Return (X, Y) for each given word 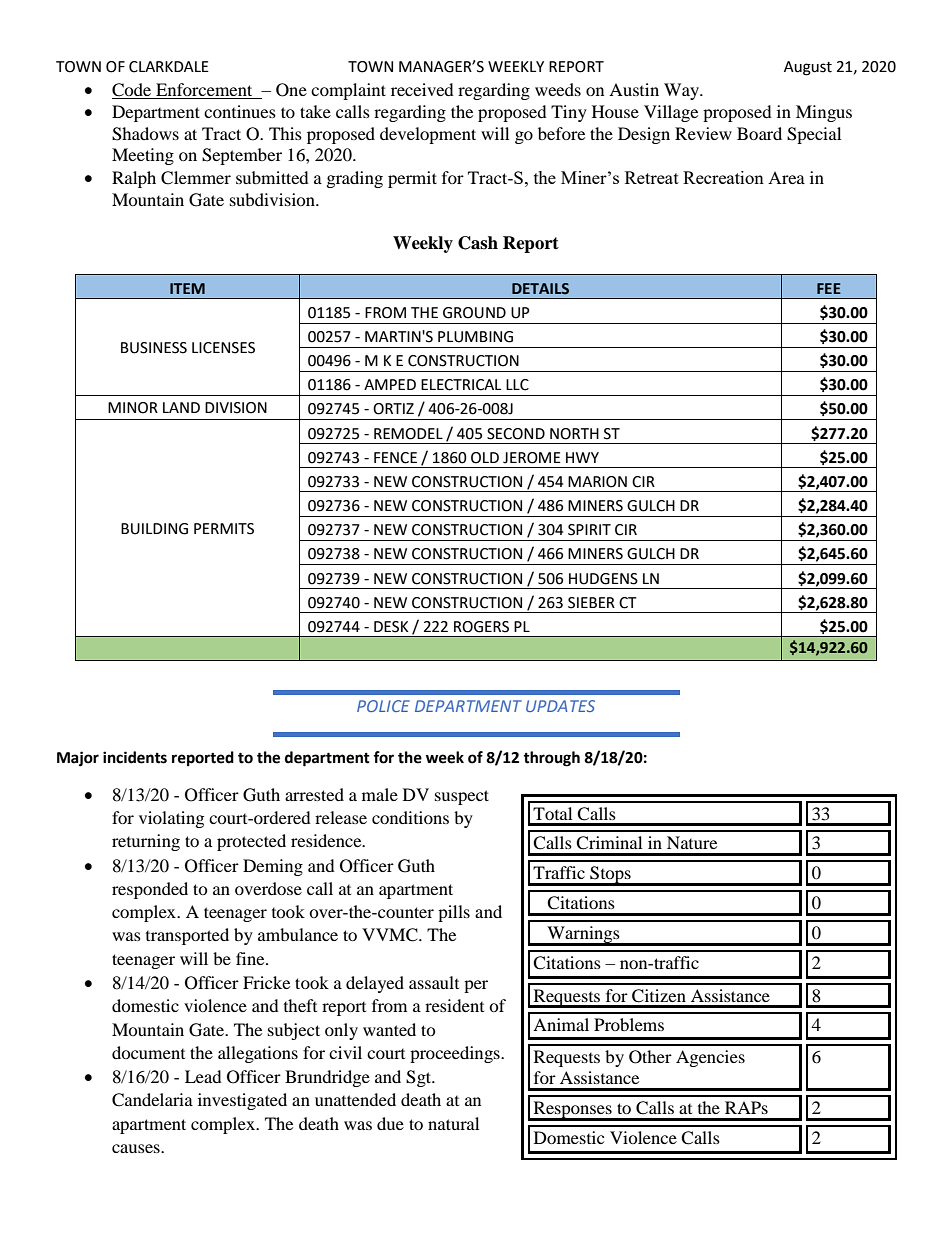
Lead (203, 1076)
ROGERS (481, 627)
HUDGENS (603, 579)
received (422, 89)
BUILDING (154, 529)
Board (759, 133)
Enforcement (204, 89)
